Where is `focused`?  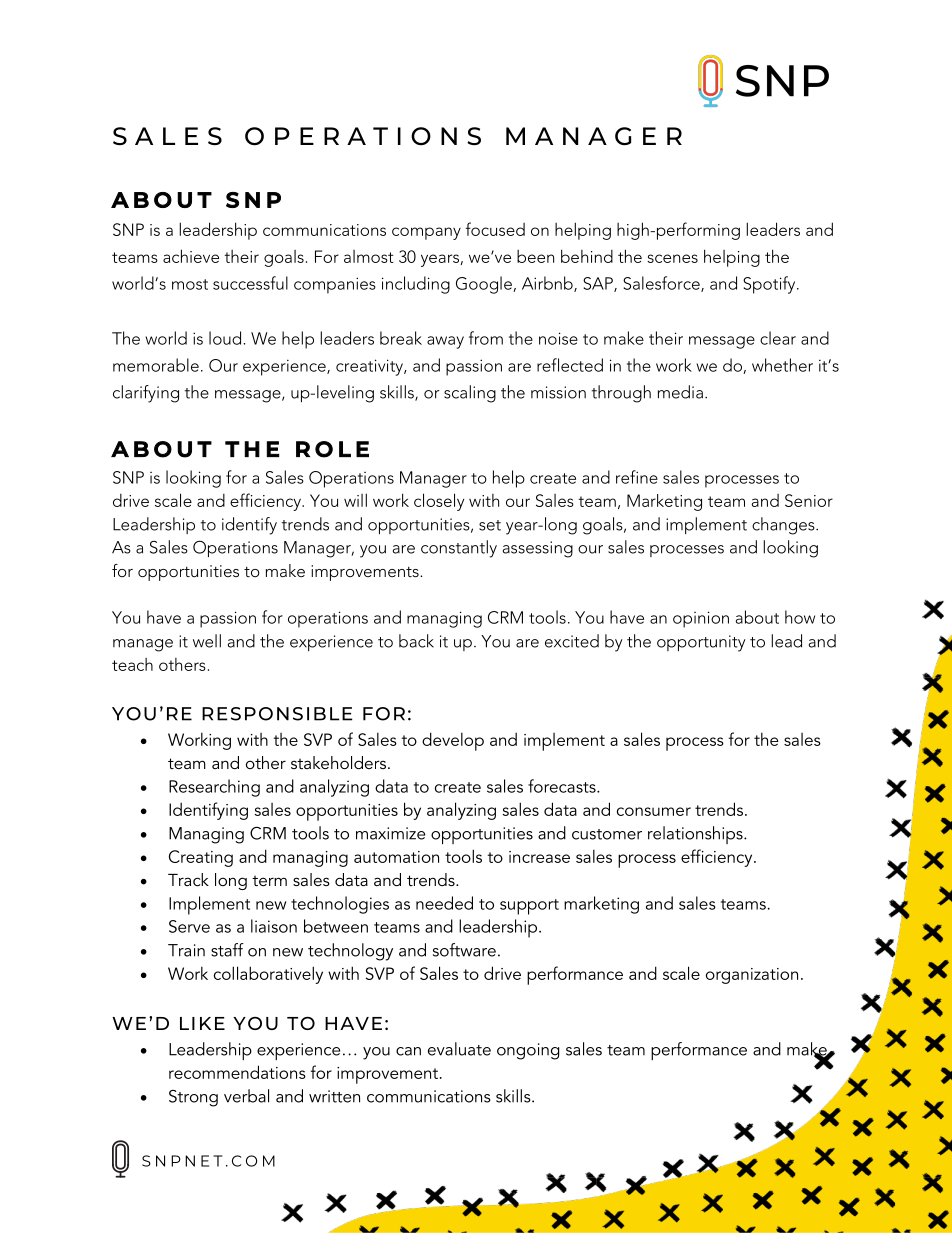 focused is located at coordinates (495, 229).
